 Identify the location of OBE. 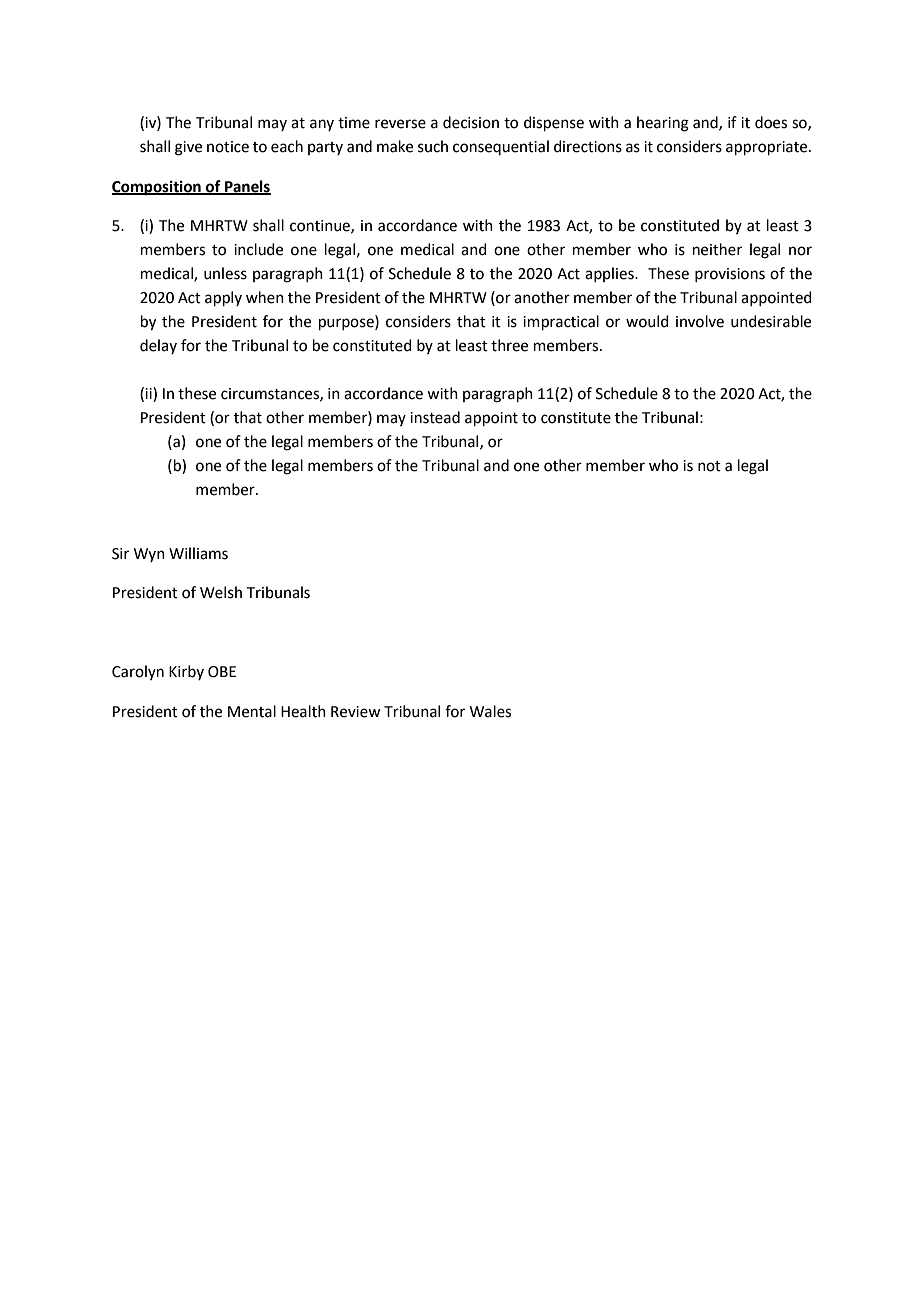
(222, 672).
